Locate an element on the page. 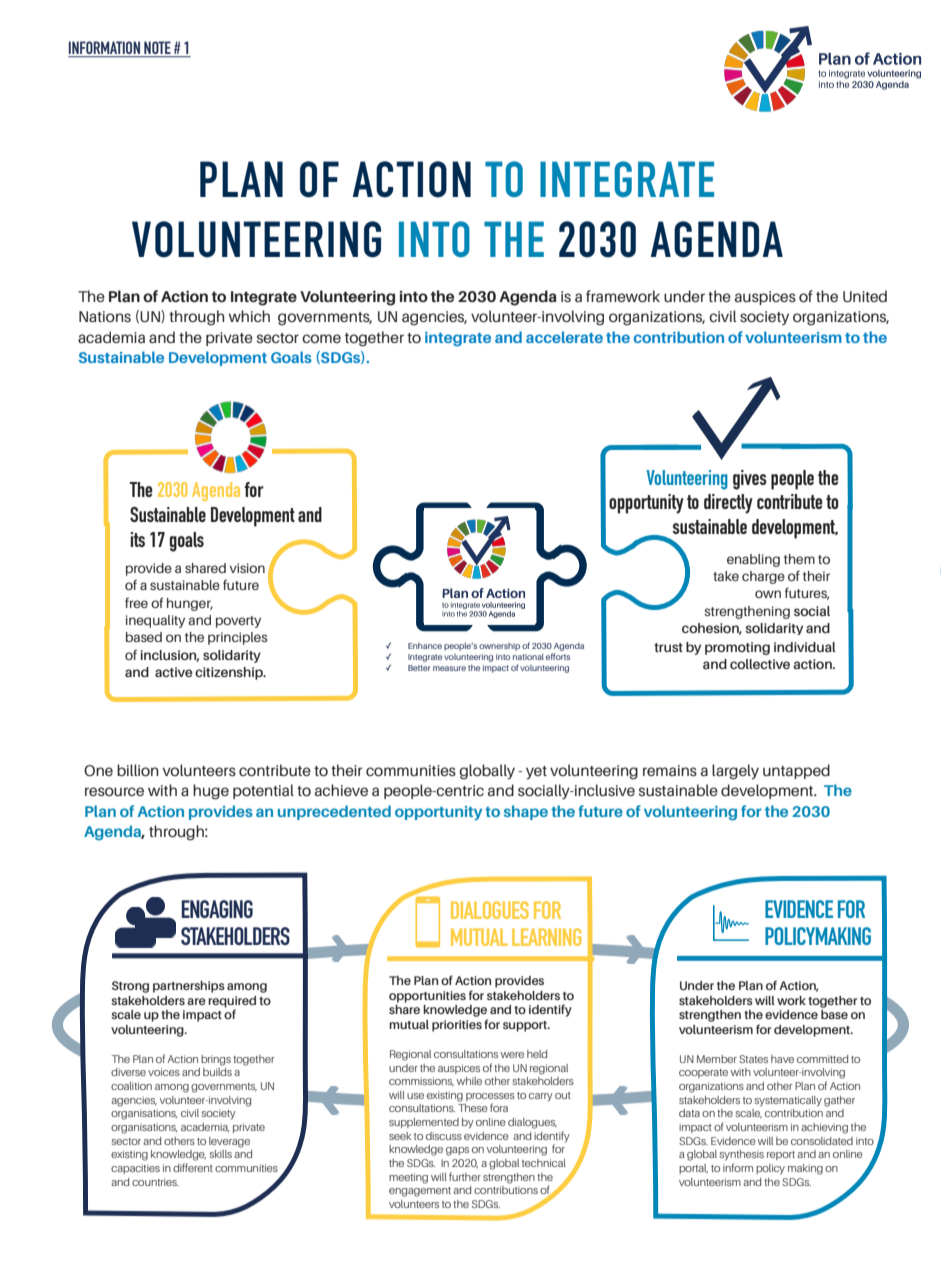  accelerate is located at coordinates (564, 337).
